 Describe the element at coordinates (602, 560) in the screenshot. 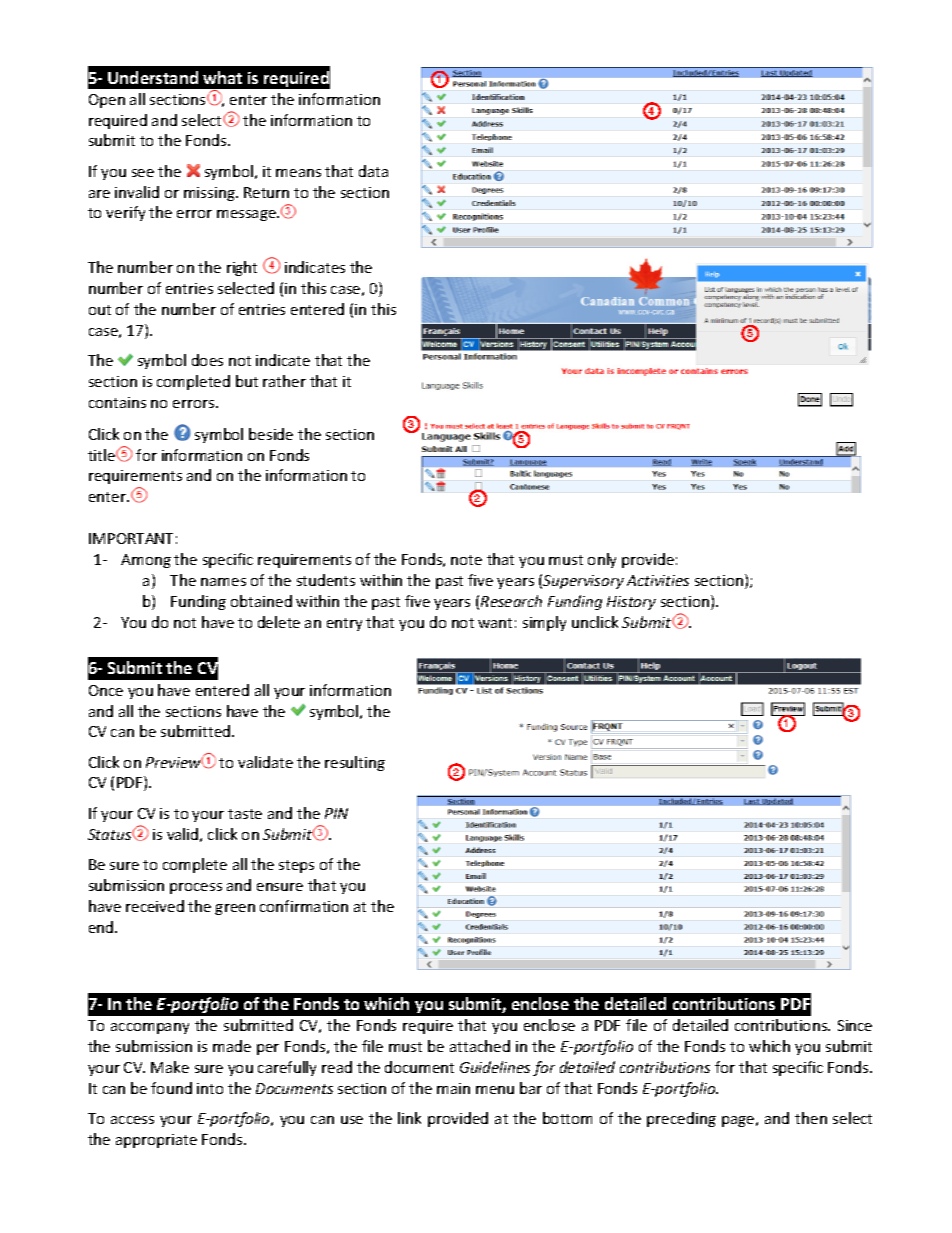

I see `only` at that location.
